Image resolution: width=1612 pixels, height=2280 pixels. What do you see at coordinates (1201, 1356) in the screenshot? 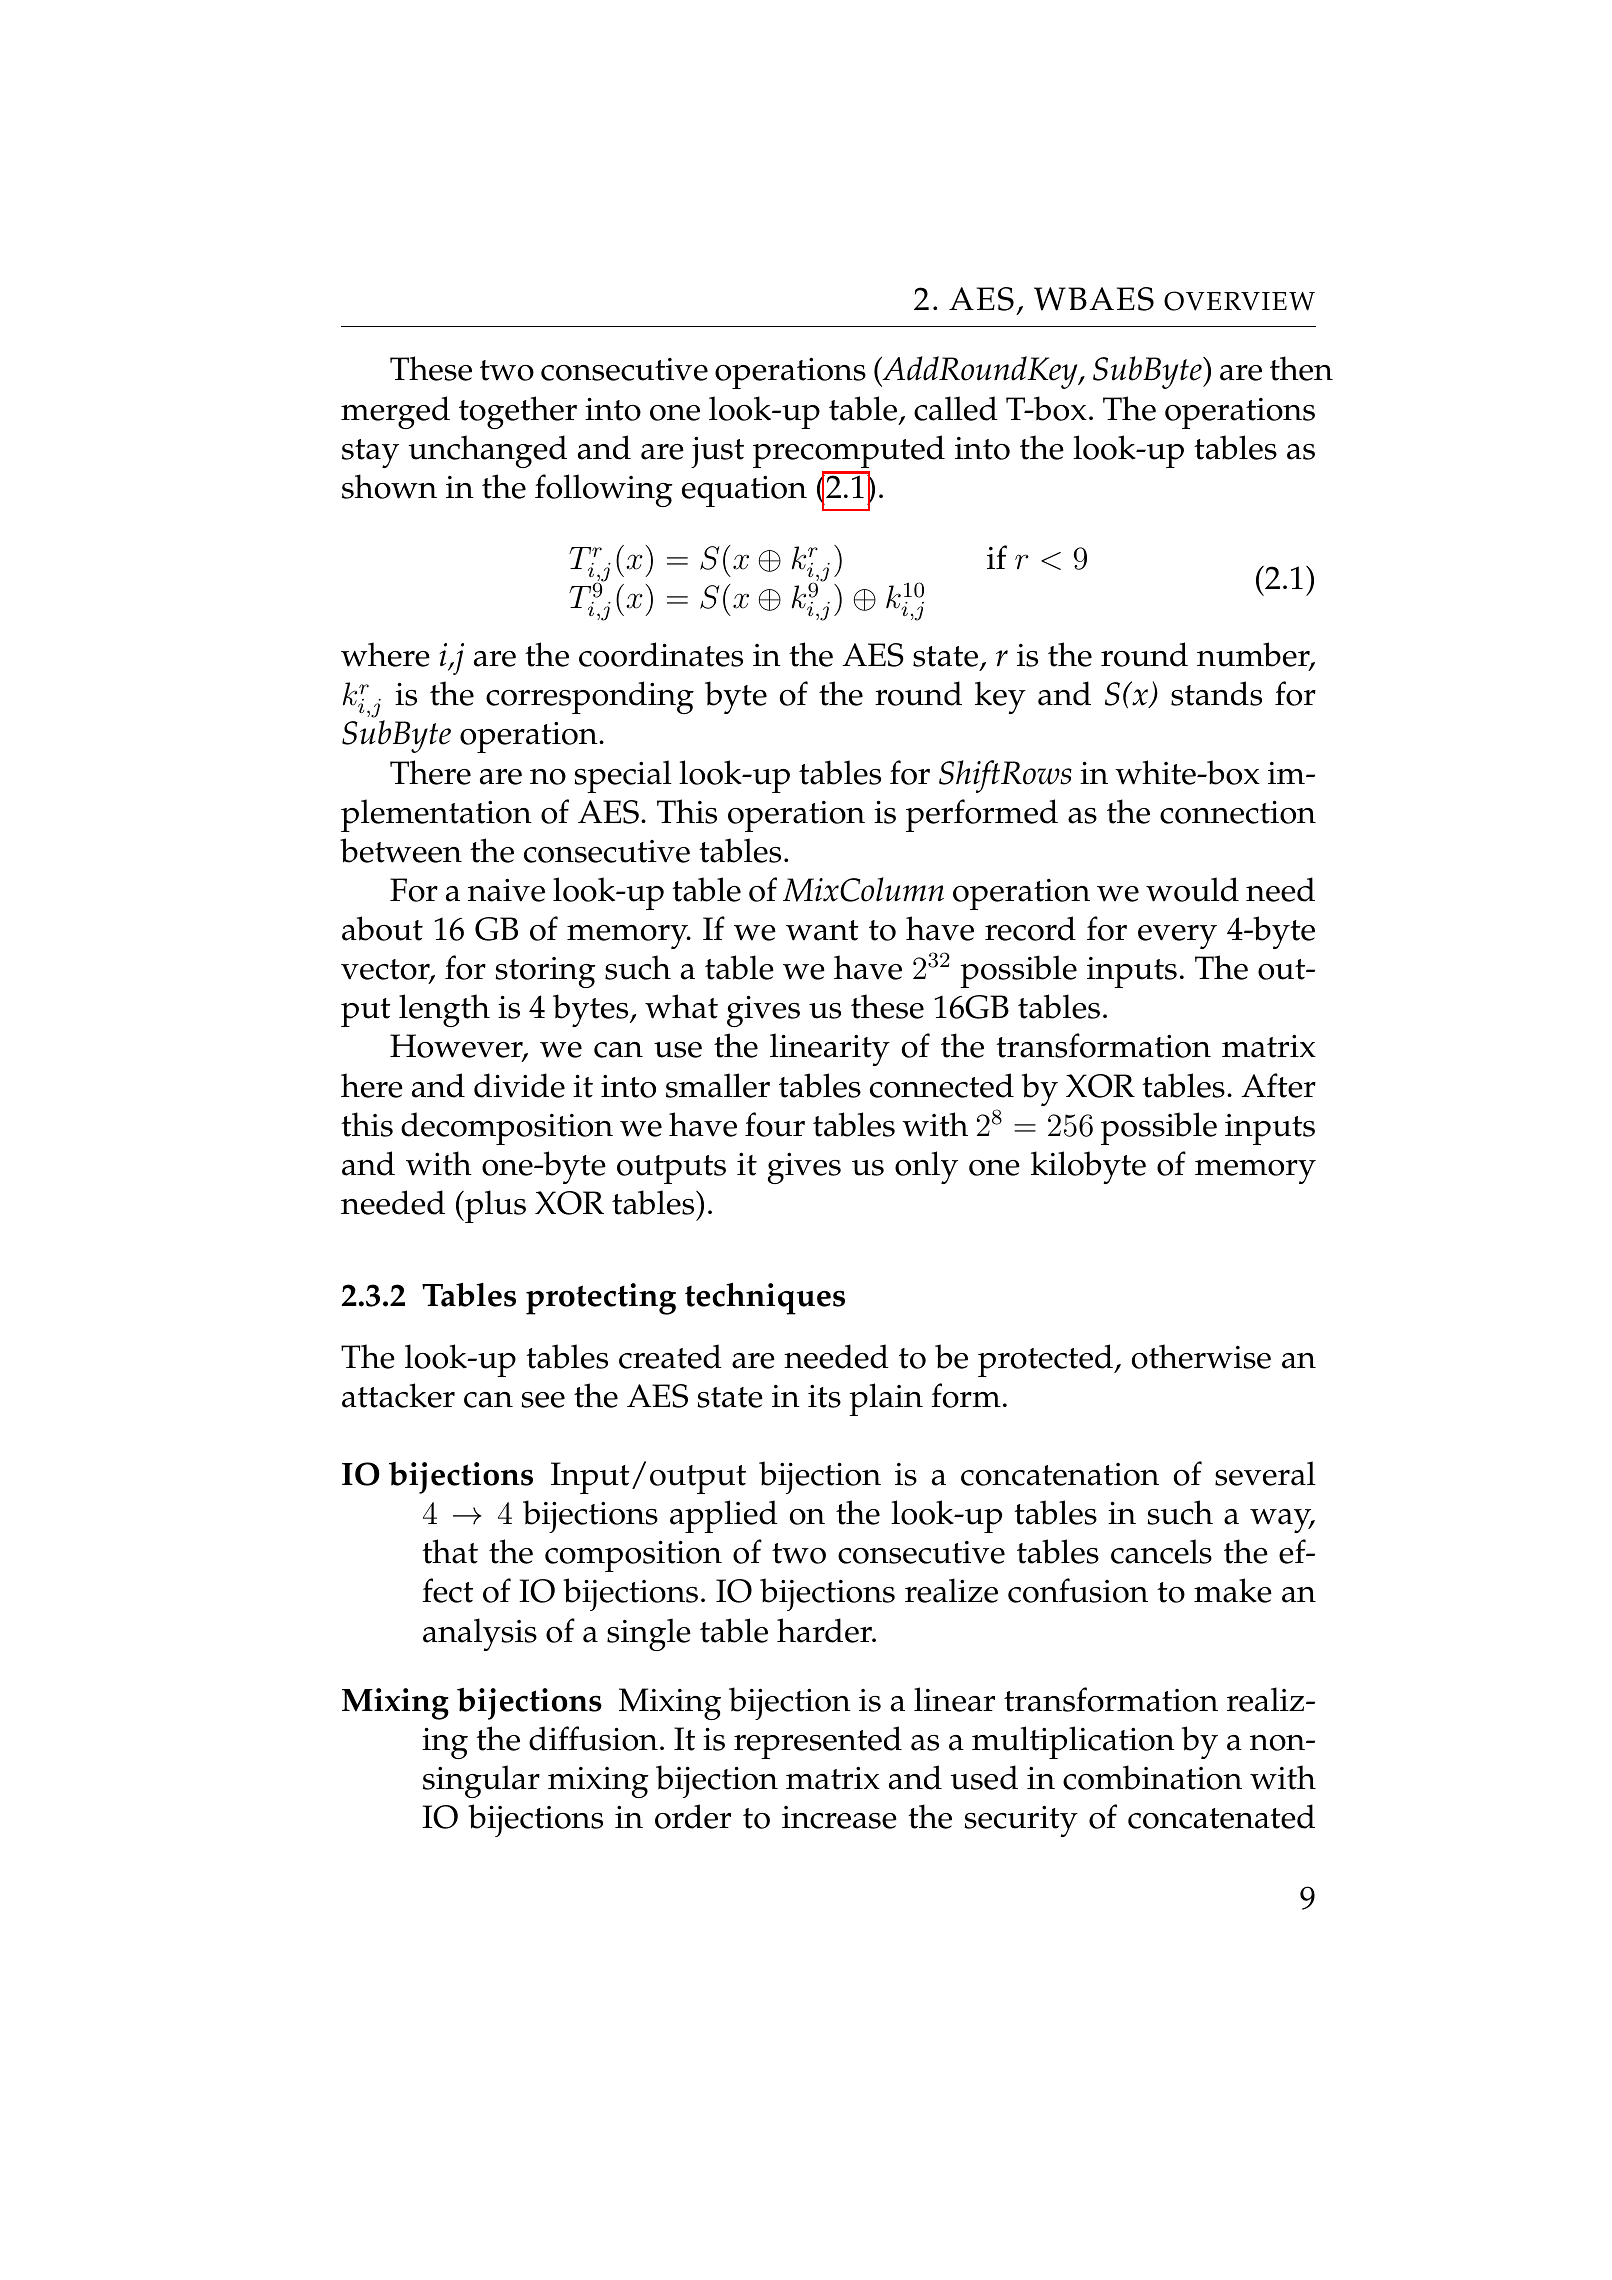
I see `otherwise` at bounding box center [1201, 1356].
